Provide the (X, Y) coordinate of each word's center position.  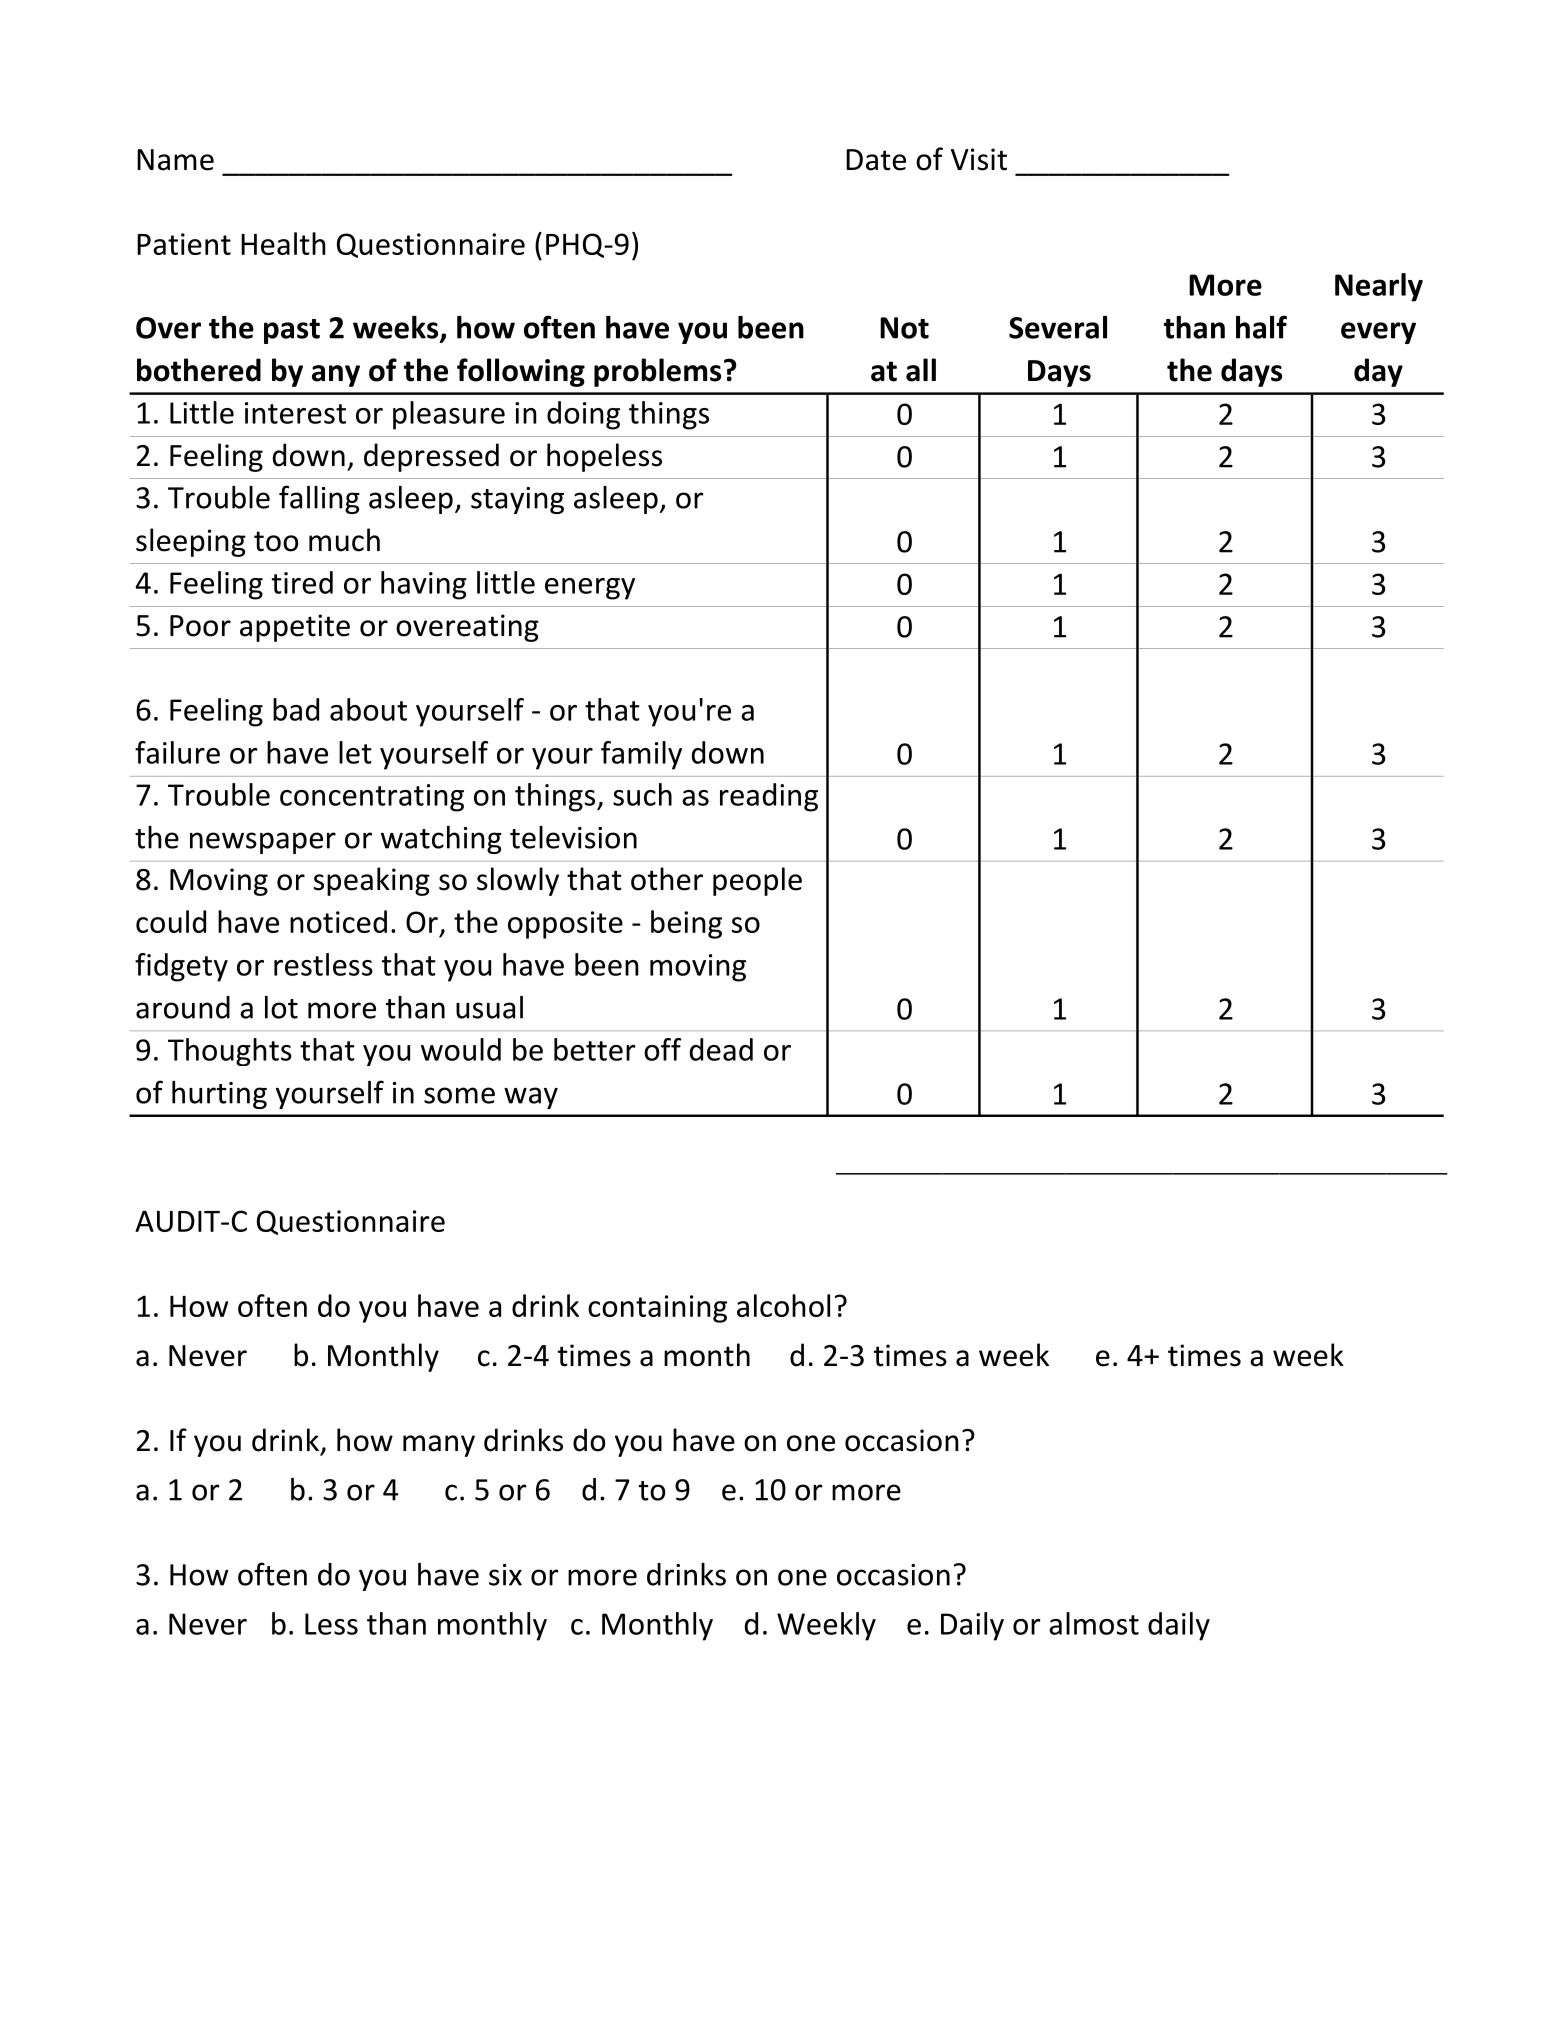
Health (283, 243)
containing (657, 1309)
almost (1094, 1623)
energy (590, 589)
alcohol (783, 1305)
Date (876, 160)
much (344, 540)
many (439, 1446)
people (757, 881)
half (1261, 327)
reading (769, 797)
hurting (219, 1095)
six (505, 1575)
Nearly (1379, 287)
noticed (338, 921)
